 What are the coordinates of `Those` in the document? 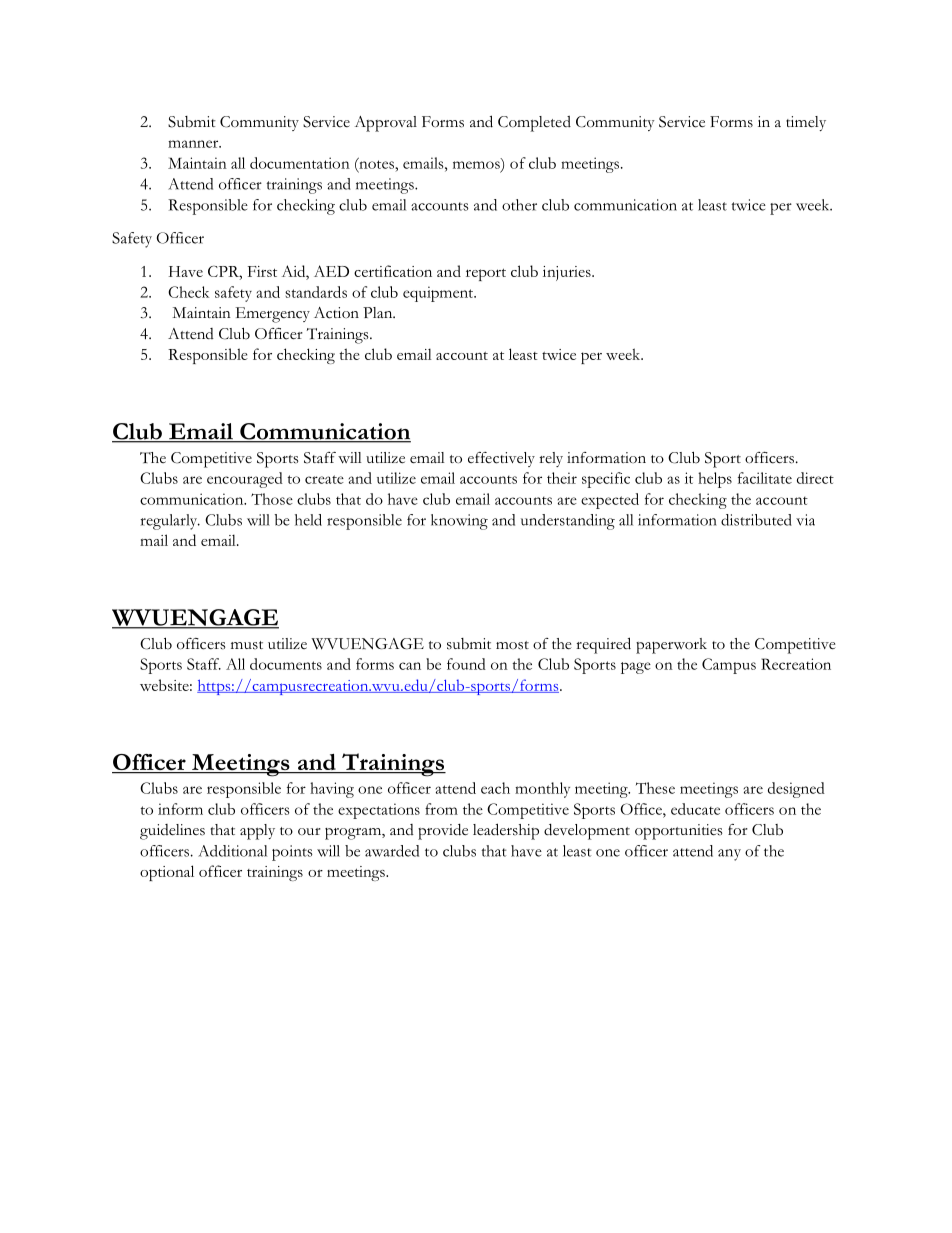 It's located at (272, 499).
